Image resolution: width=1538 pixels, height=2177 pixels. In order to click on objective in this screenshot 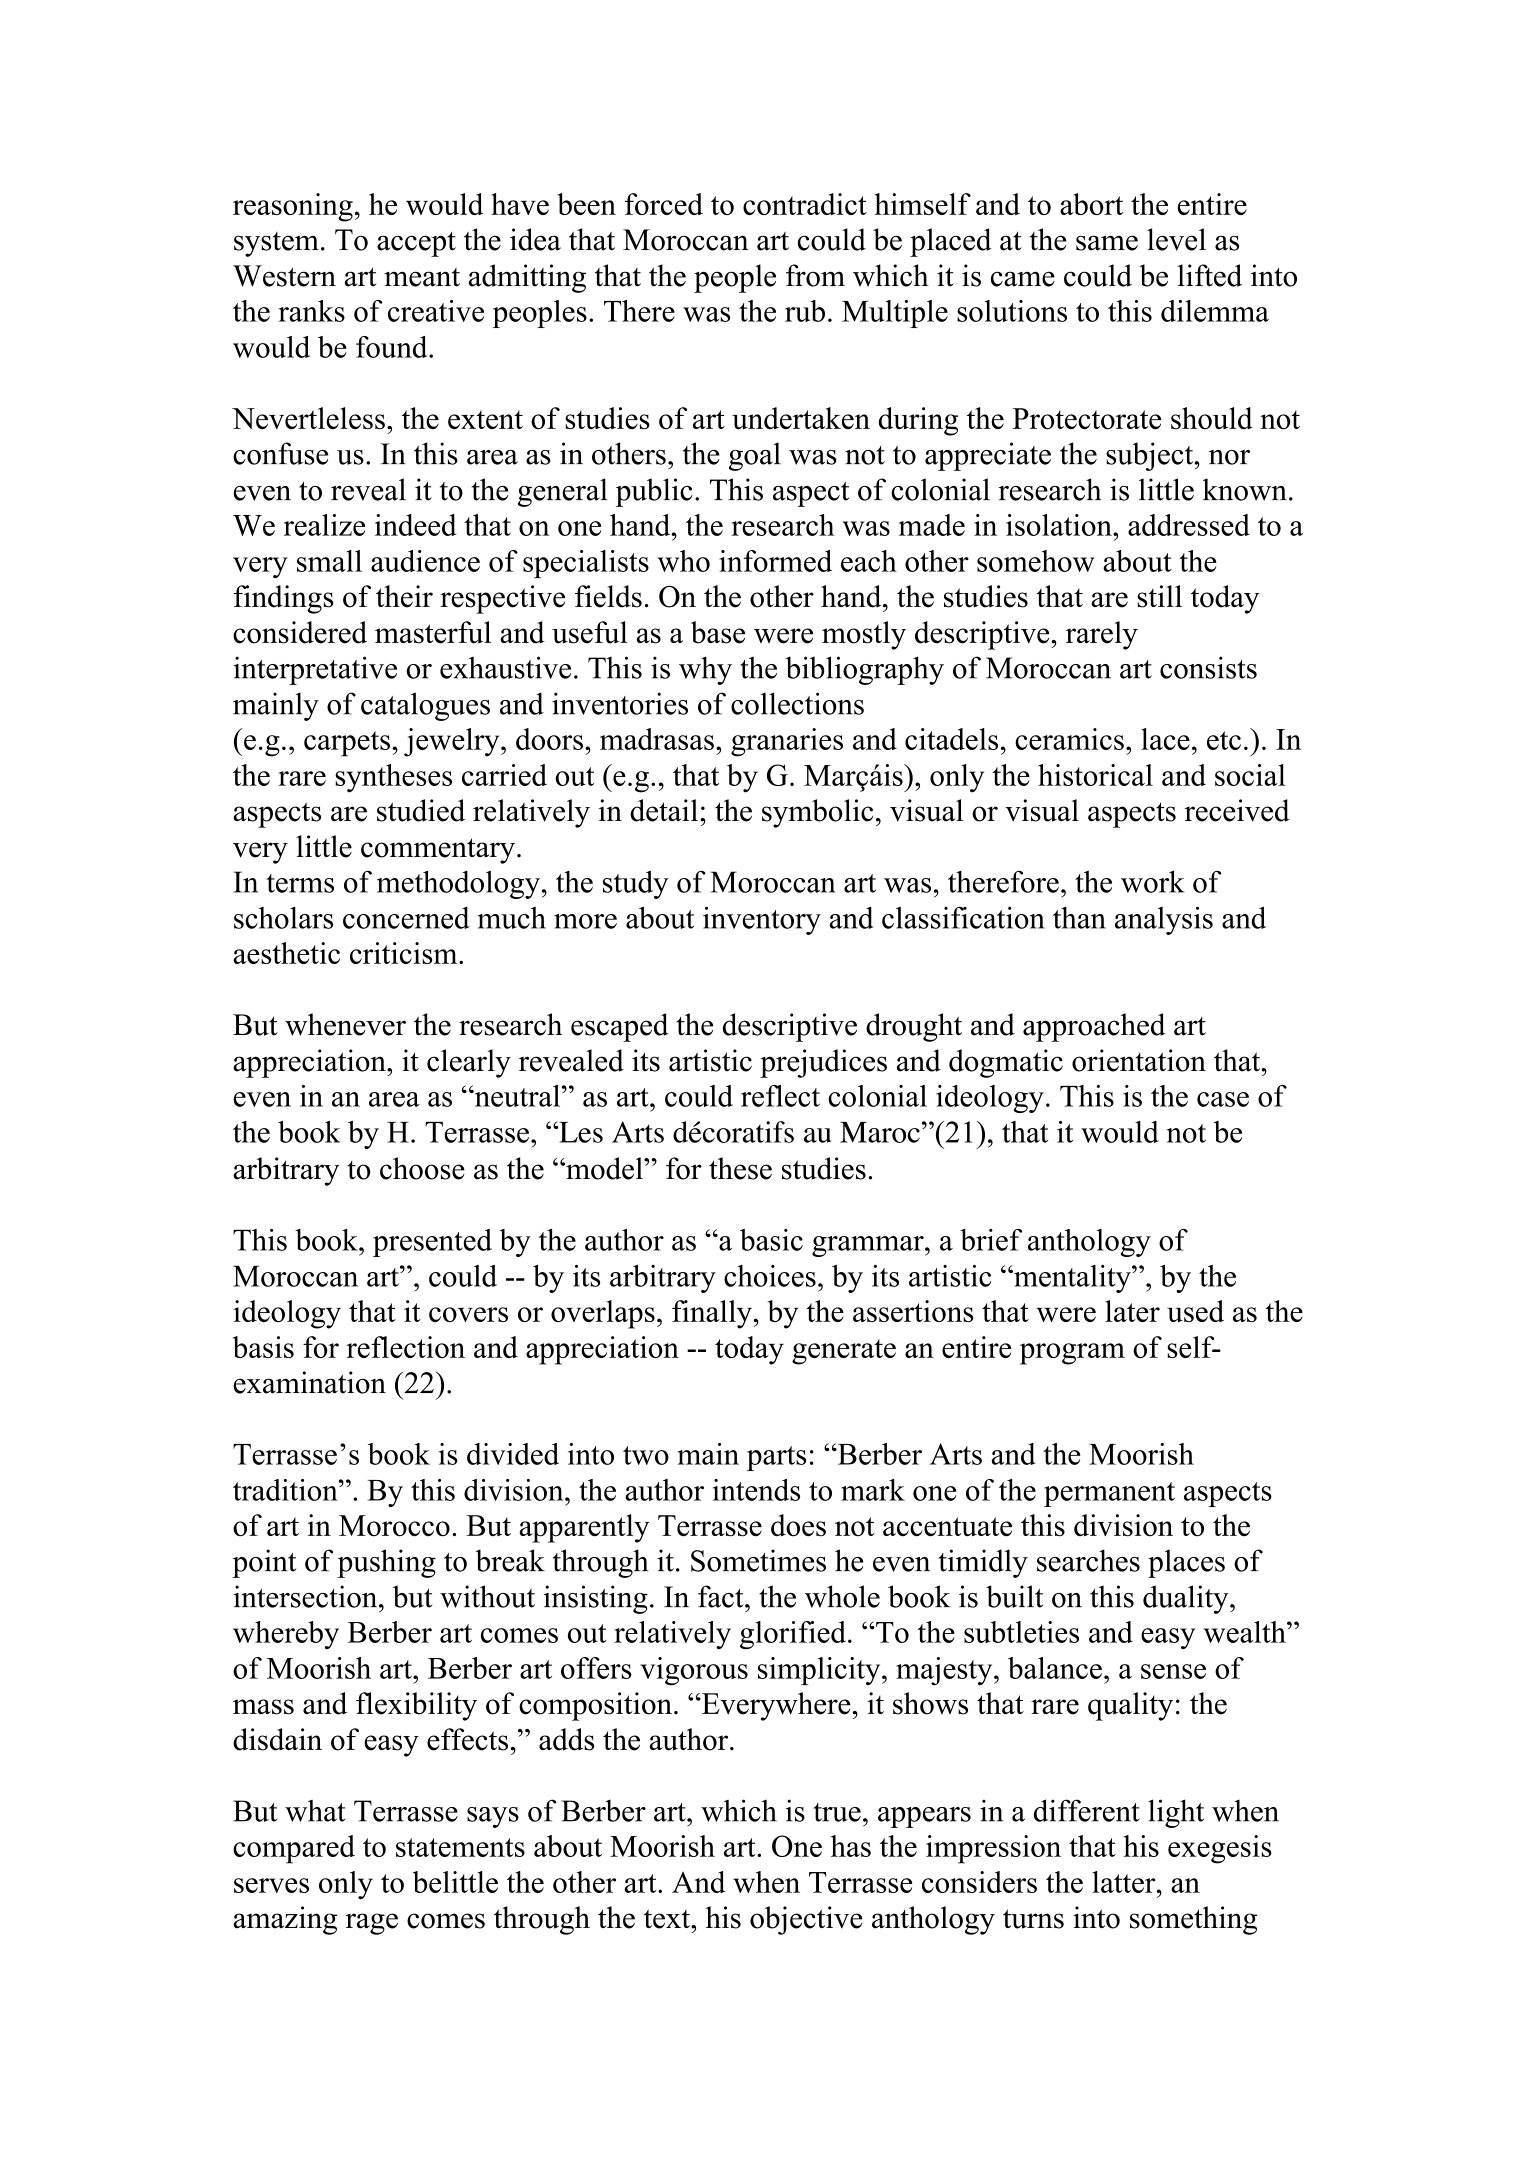, I will do `click(806, 1920)`.
